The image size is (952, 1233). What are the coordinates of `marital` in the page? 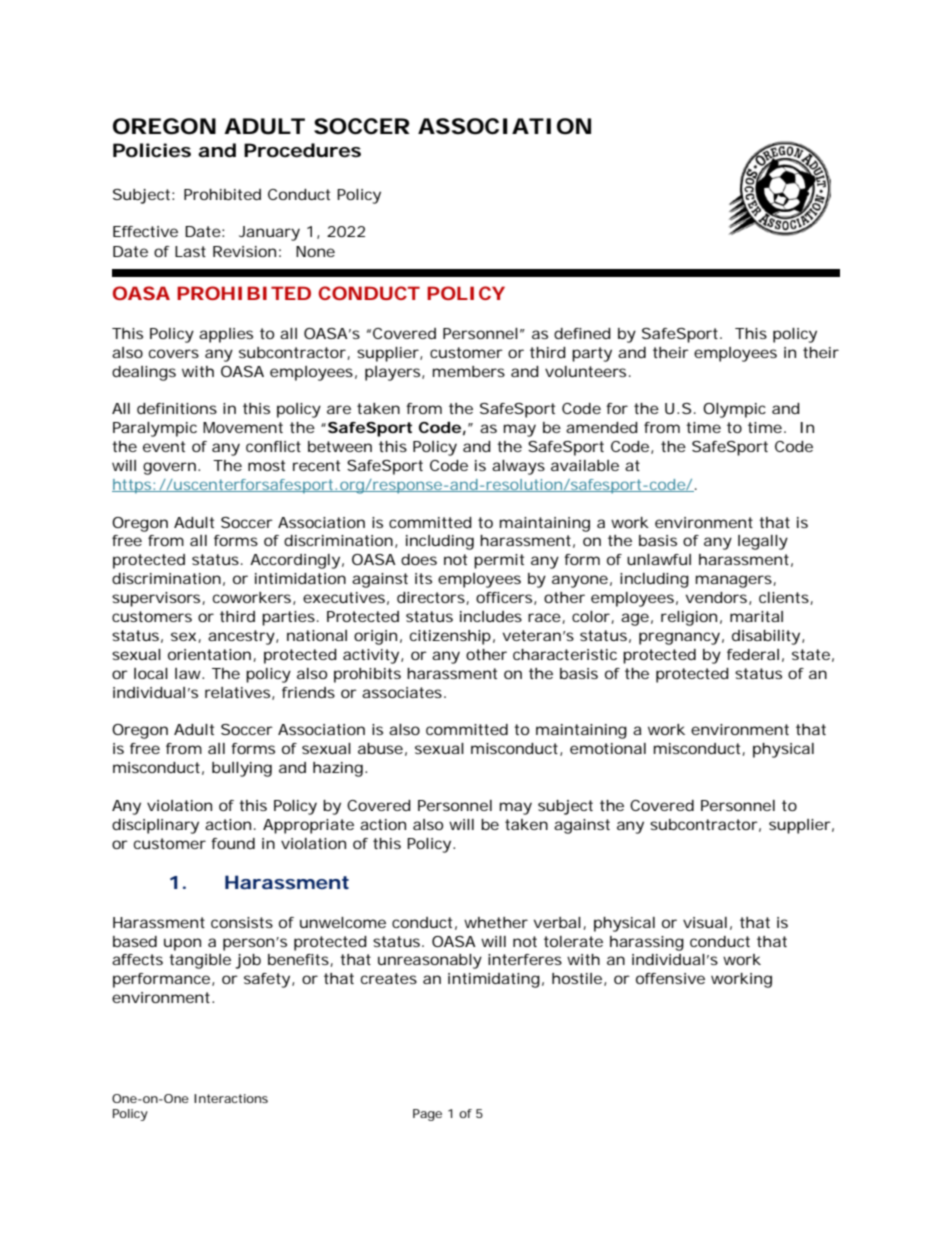 It's located at (756, 616).
